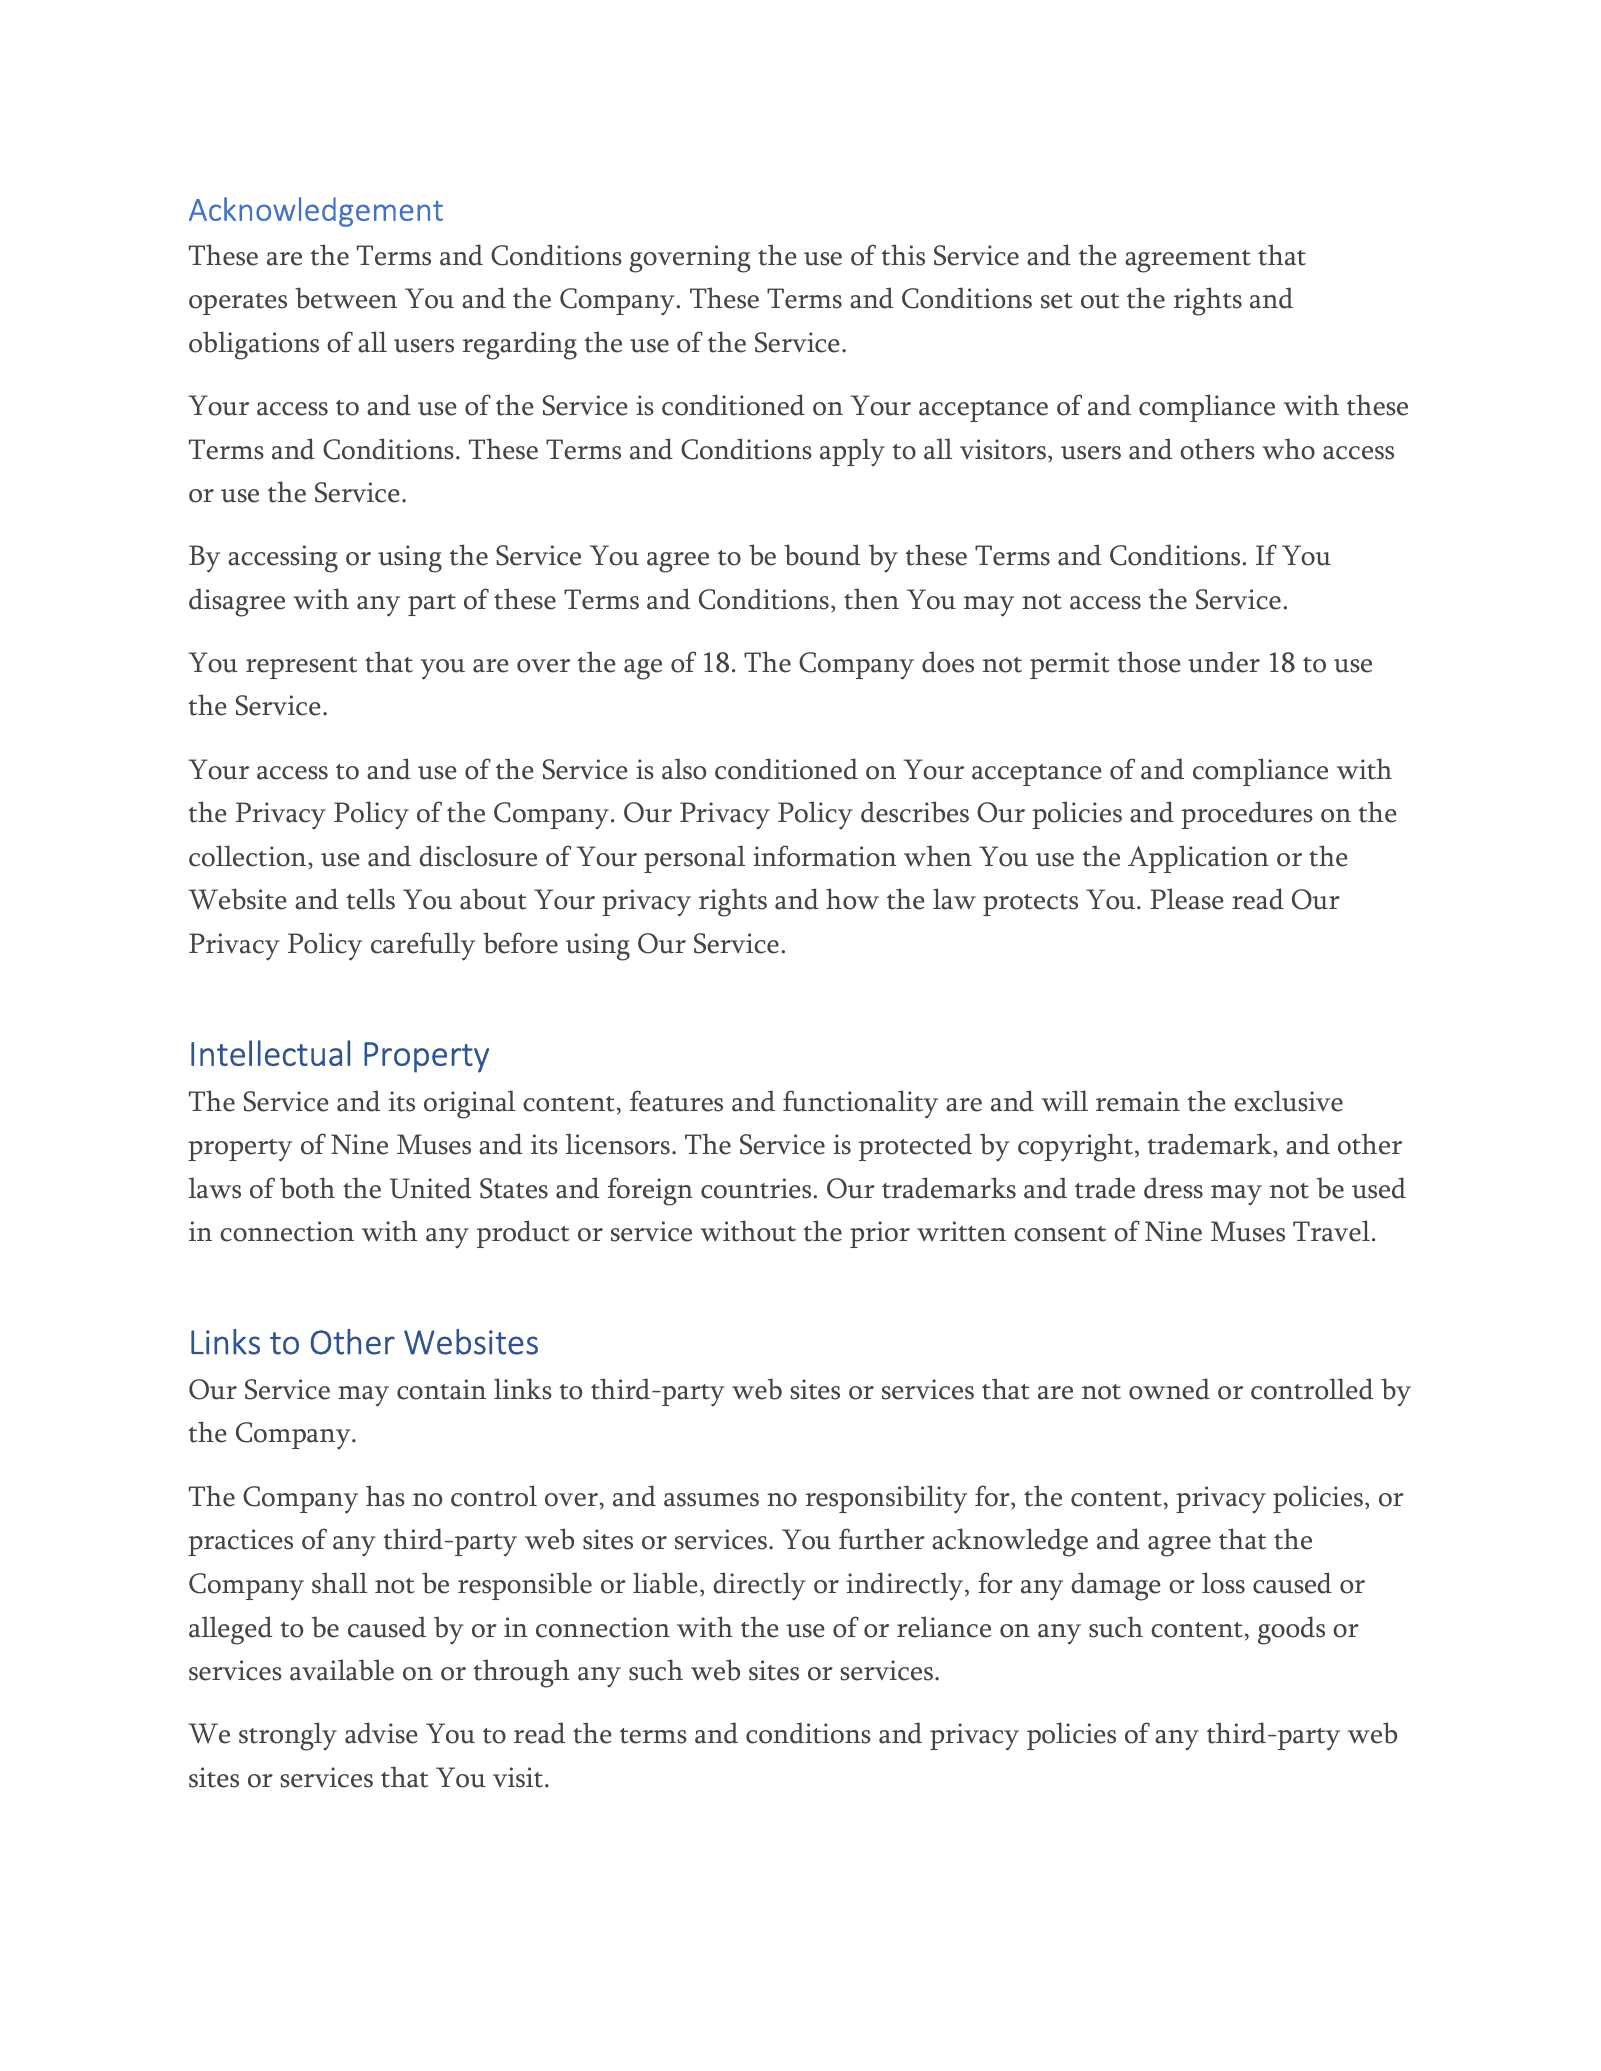 This screenshot has height=2071, width=1601. Describe the element at coordinates (342, 1670) in the screenshot. I see `available` at that location.
